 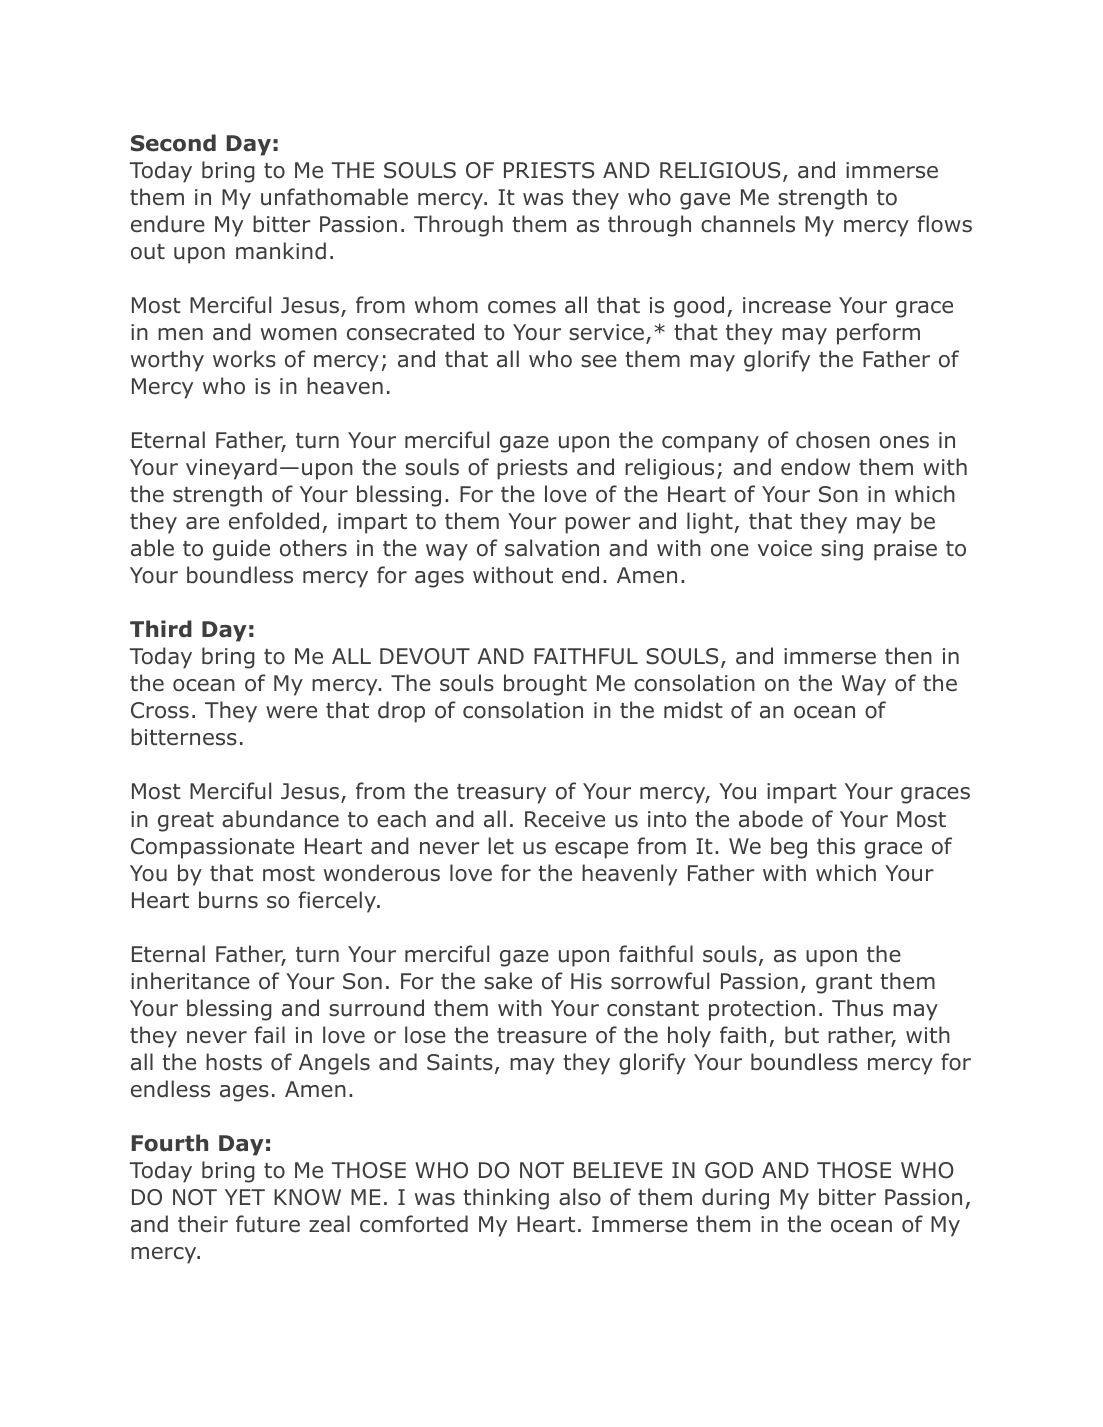 I want to click on this, so click(x=836, y=846).
